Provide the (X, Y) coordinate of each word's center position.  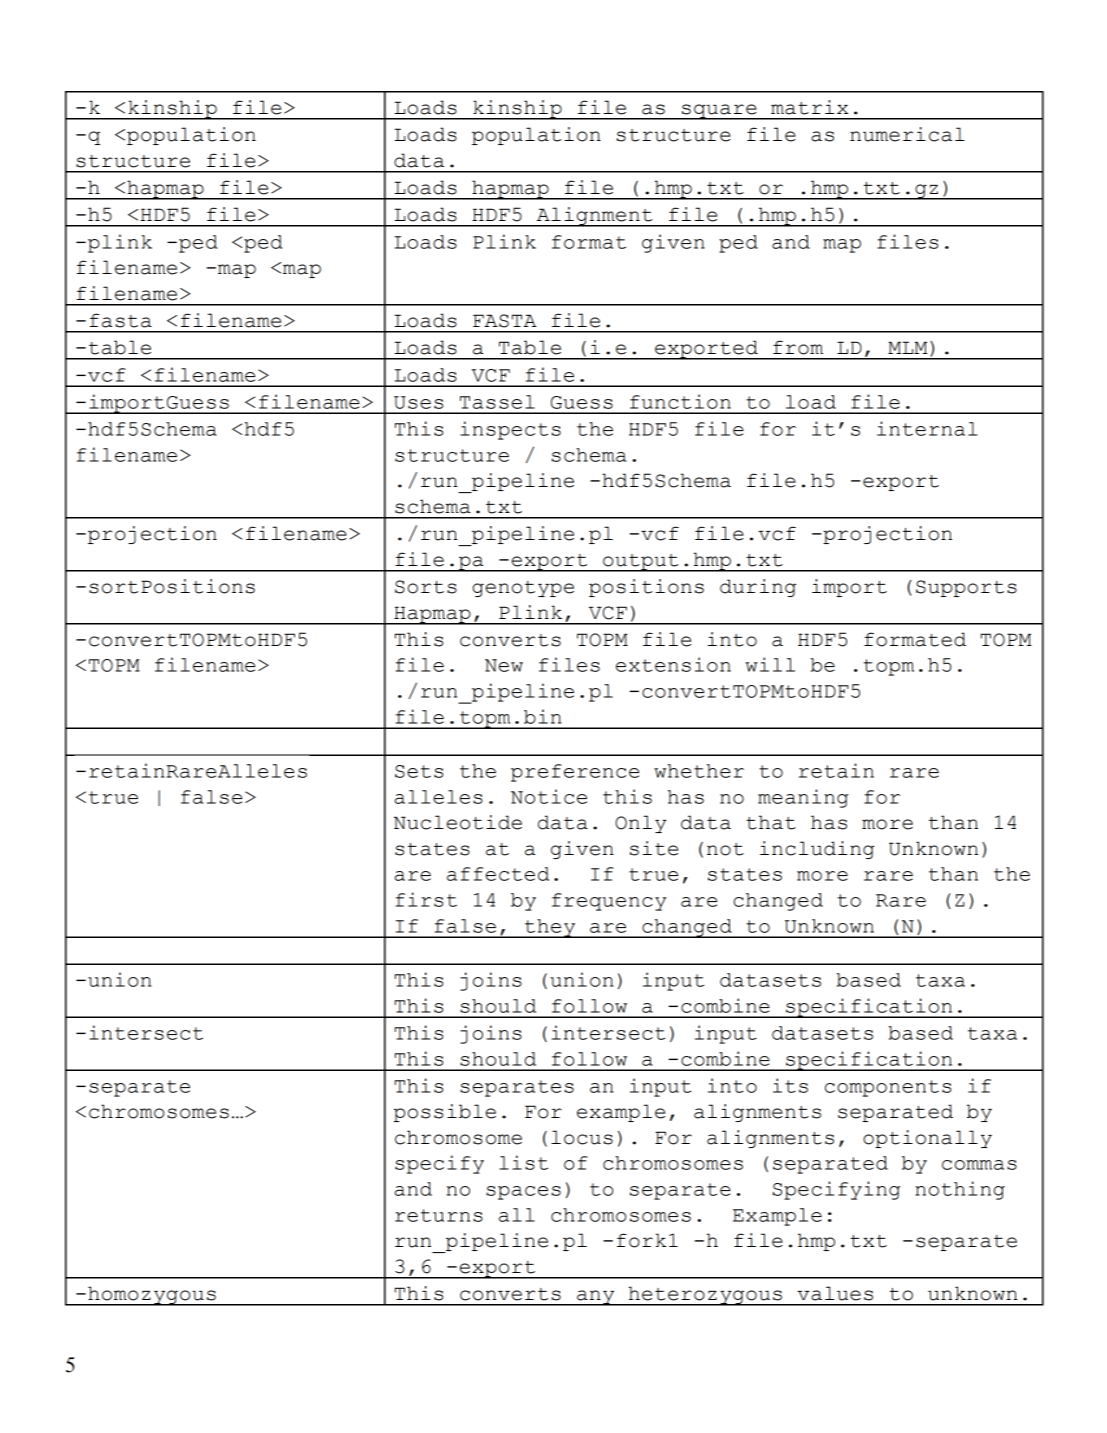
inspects (510, 430)
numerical (907, 134)
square (719, 112)
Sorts (426, 587)
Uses (418, 402)
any (596, 1298)
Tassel (497, 402)
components (888, 1088)
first (426, 899)
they (550, 928)
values (835, 1293)
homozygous (152, 1296)
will (770, 664)
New (504, 665)
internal (927, 428)
